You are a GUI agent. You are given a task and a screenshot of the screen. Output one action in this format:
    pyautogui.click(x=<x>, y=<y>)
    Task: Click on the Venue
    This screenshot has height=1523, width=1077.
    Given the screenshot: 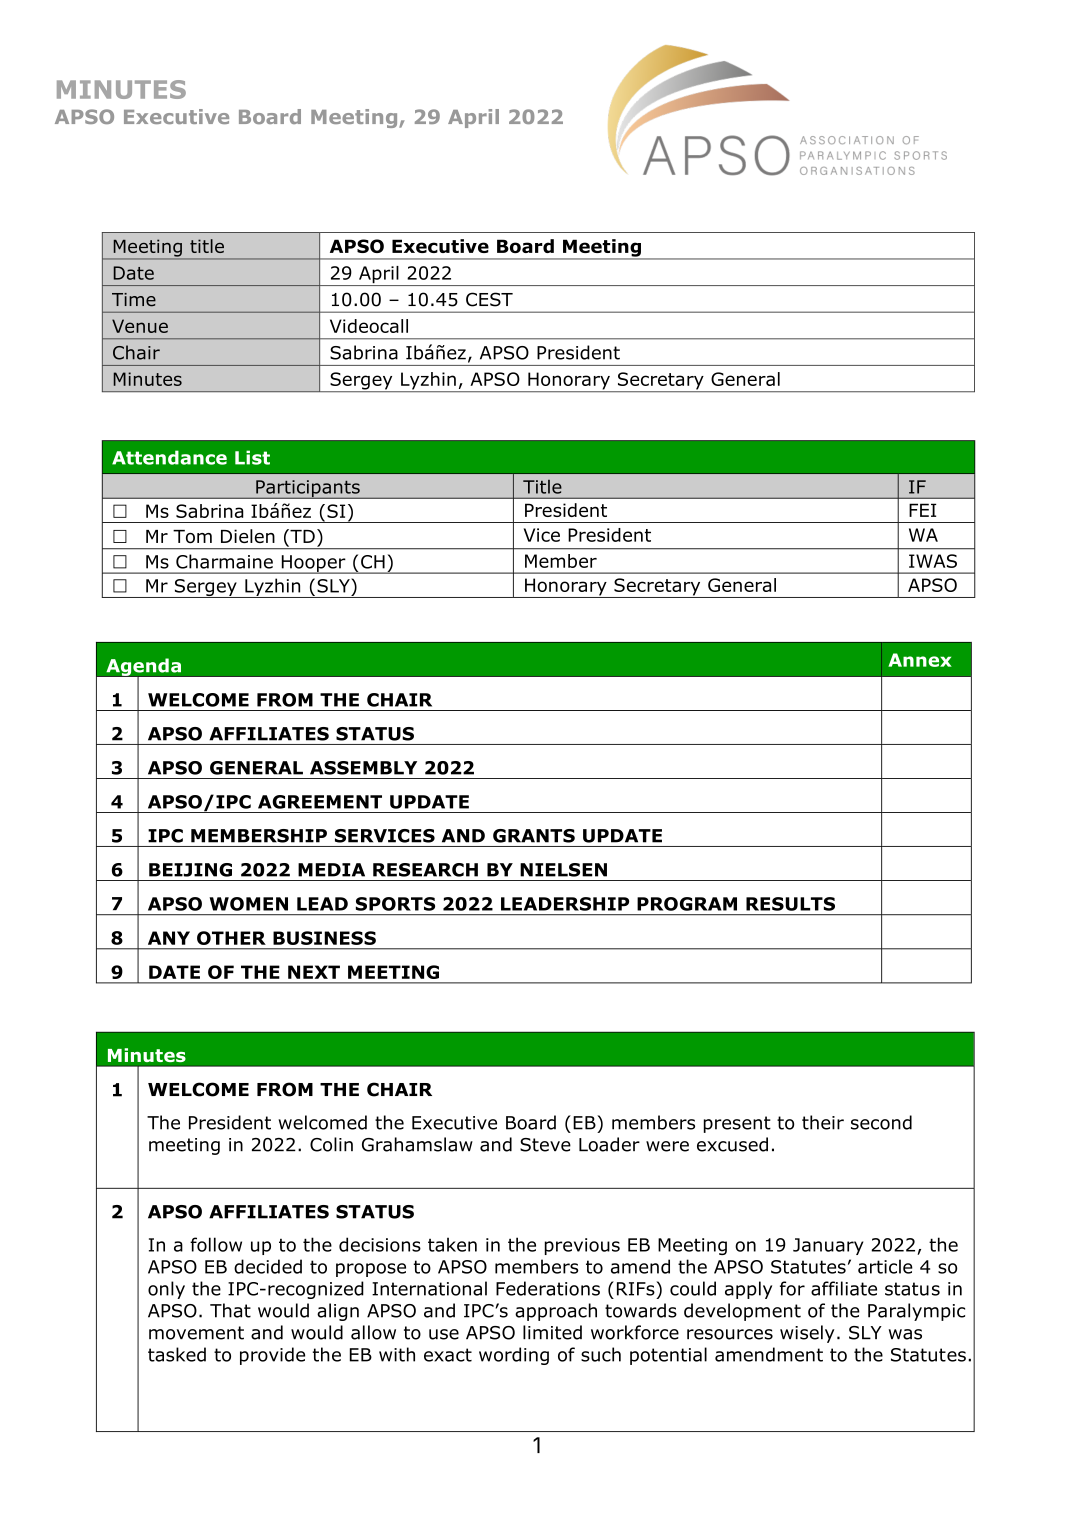 What is the action you would take?
    pyautogui.click(x=140, y=326)
